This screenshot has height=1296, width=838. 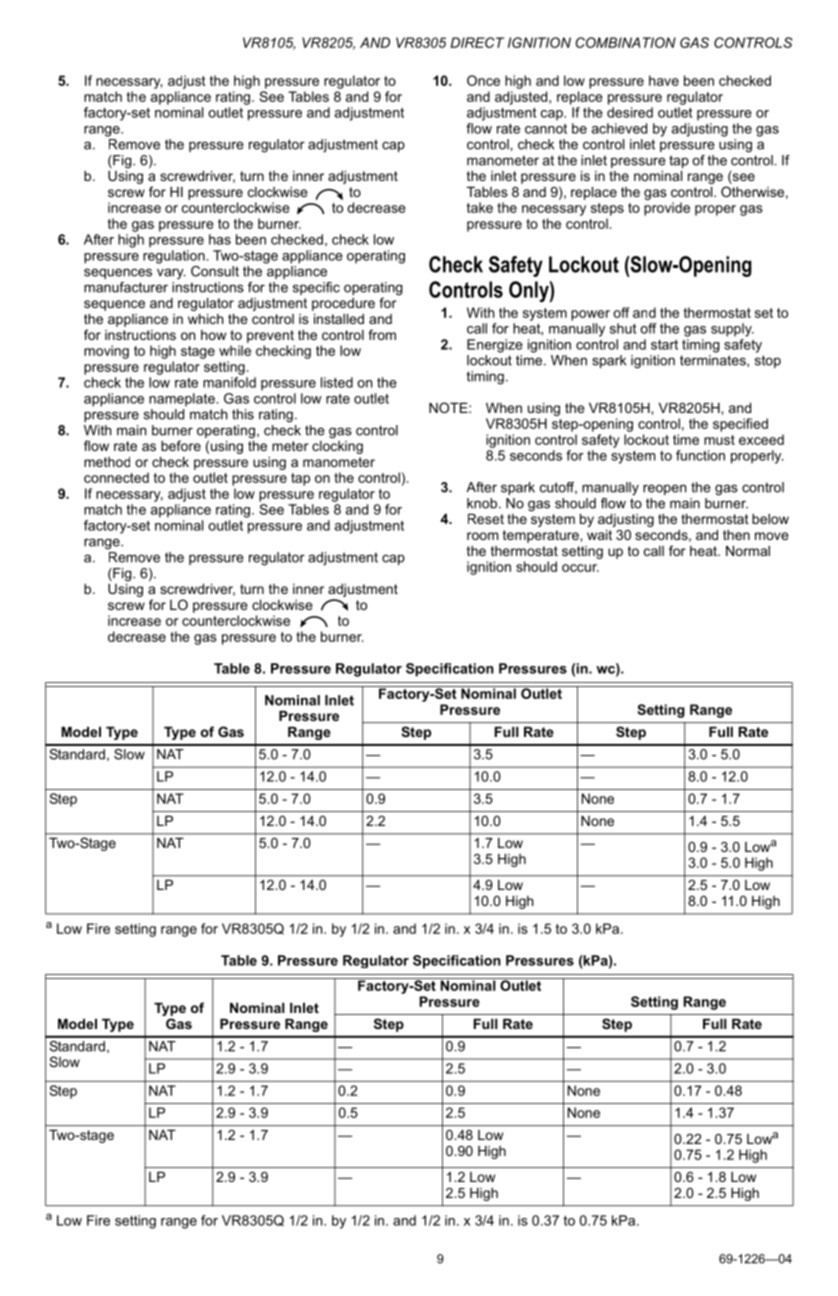 I want to click on supply, so click(x=732, y=330).
